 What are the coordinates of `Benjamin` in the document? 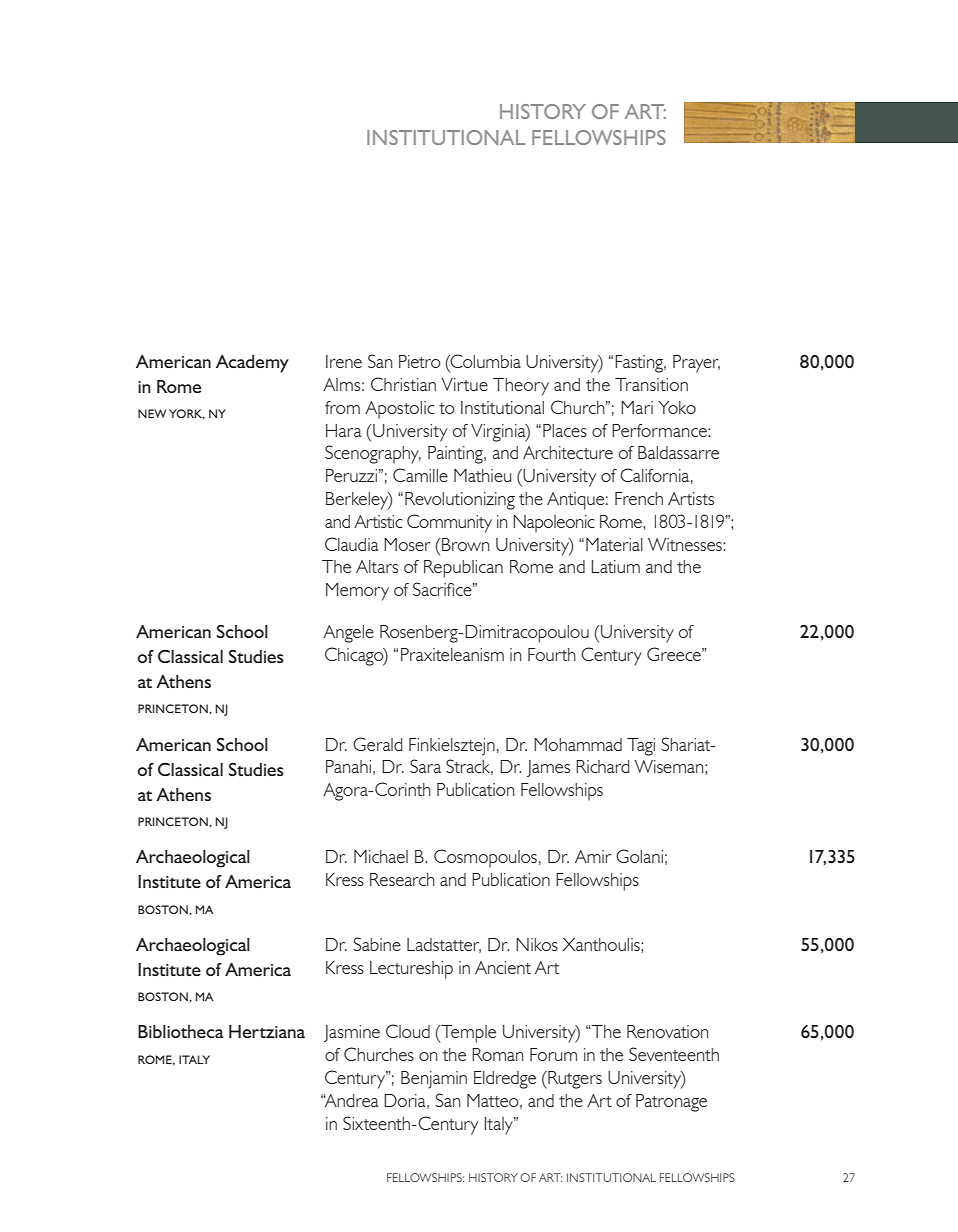 It's located at (434, 1080).
